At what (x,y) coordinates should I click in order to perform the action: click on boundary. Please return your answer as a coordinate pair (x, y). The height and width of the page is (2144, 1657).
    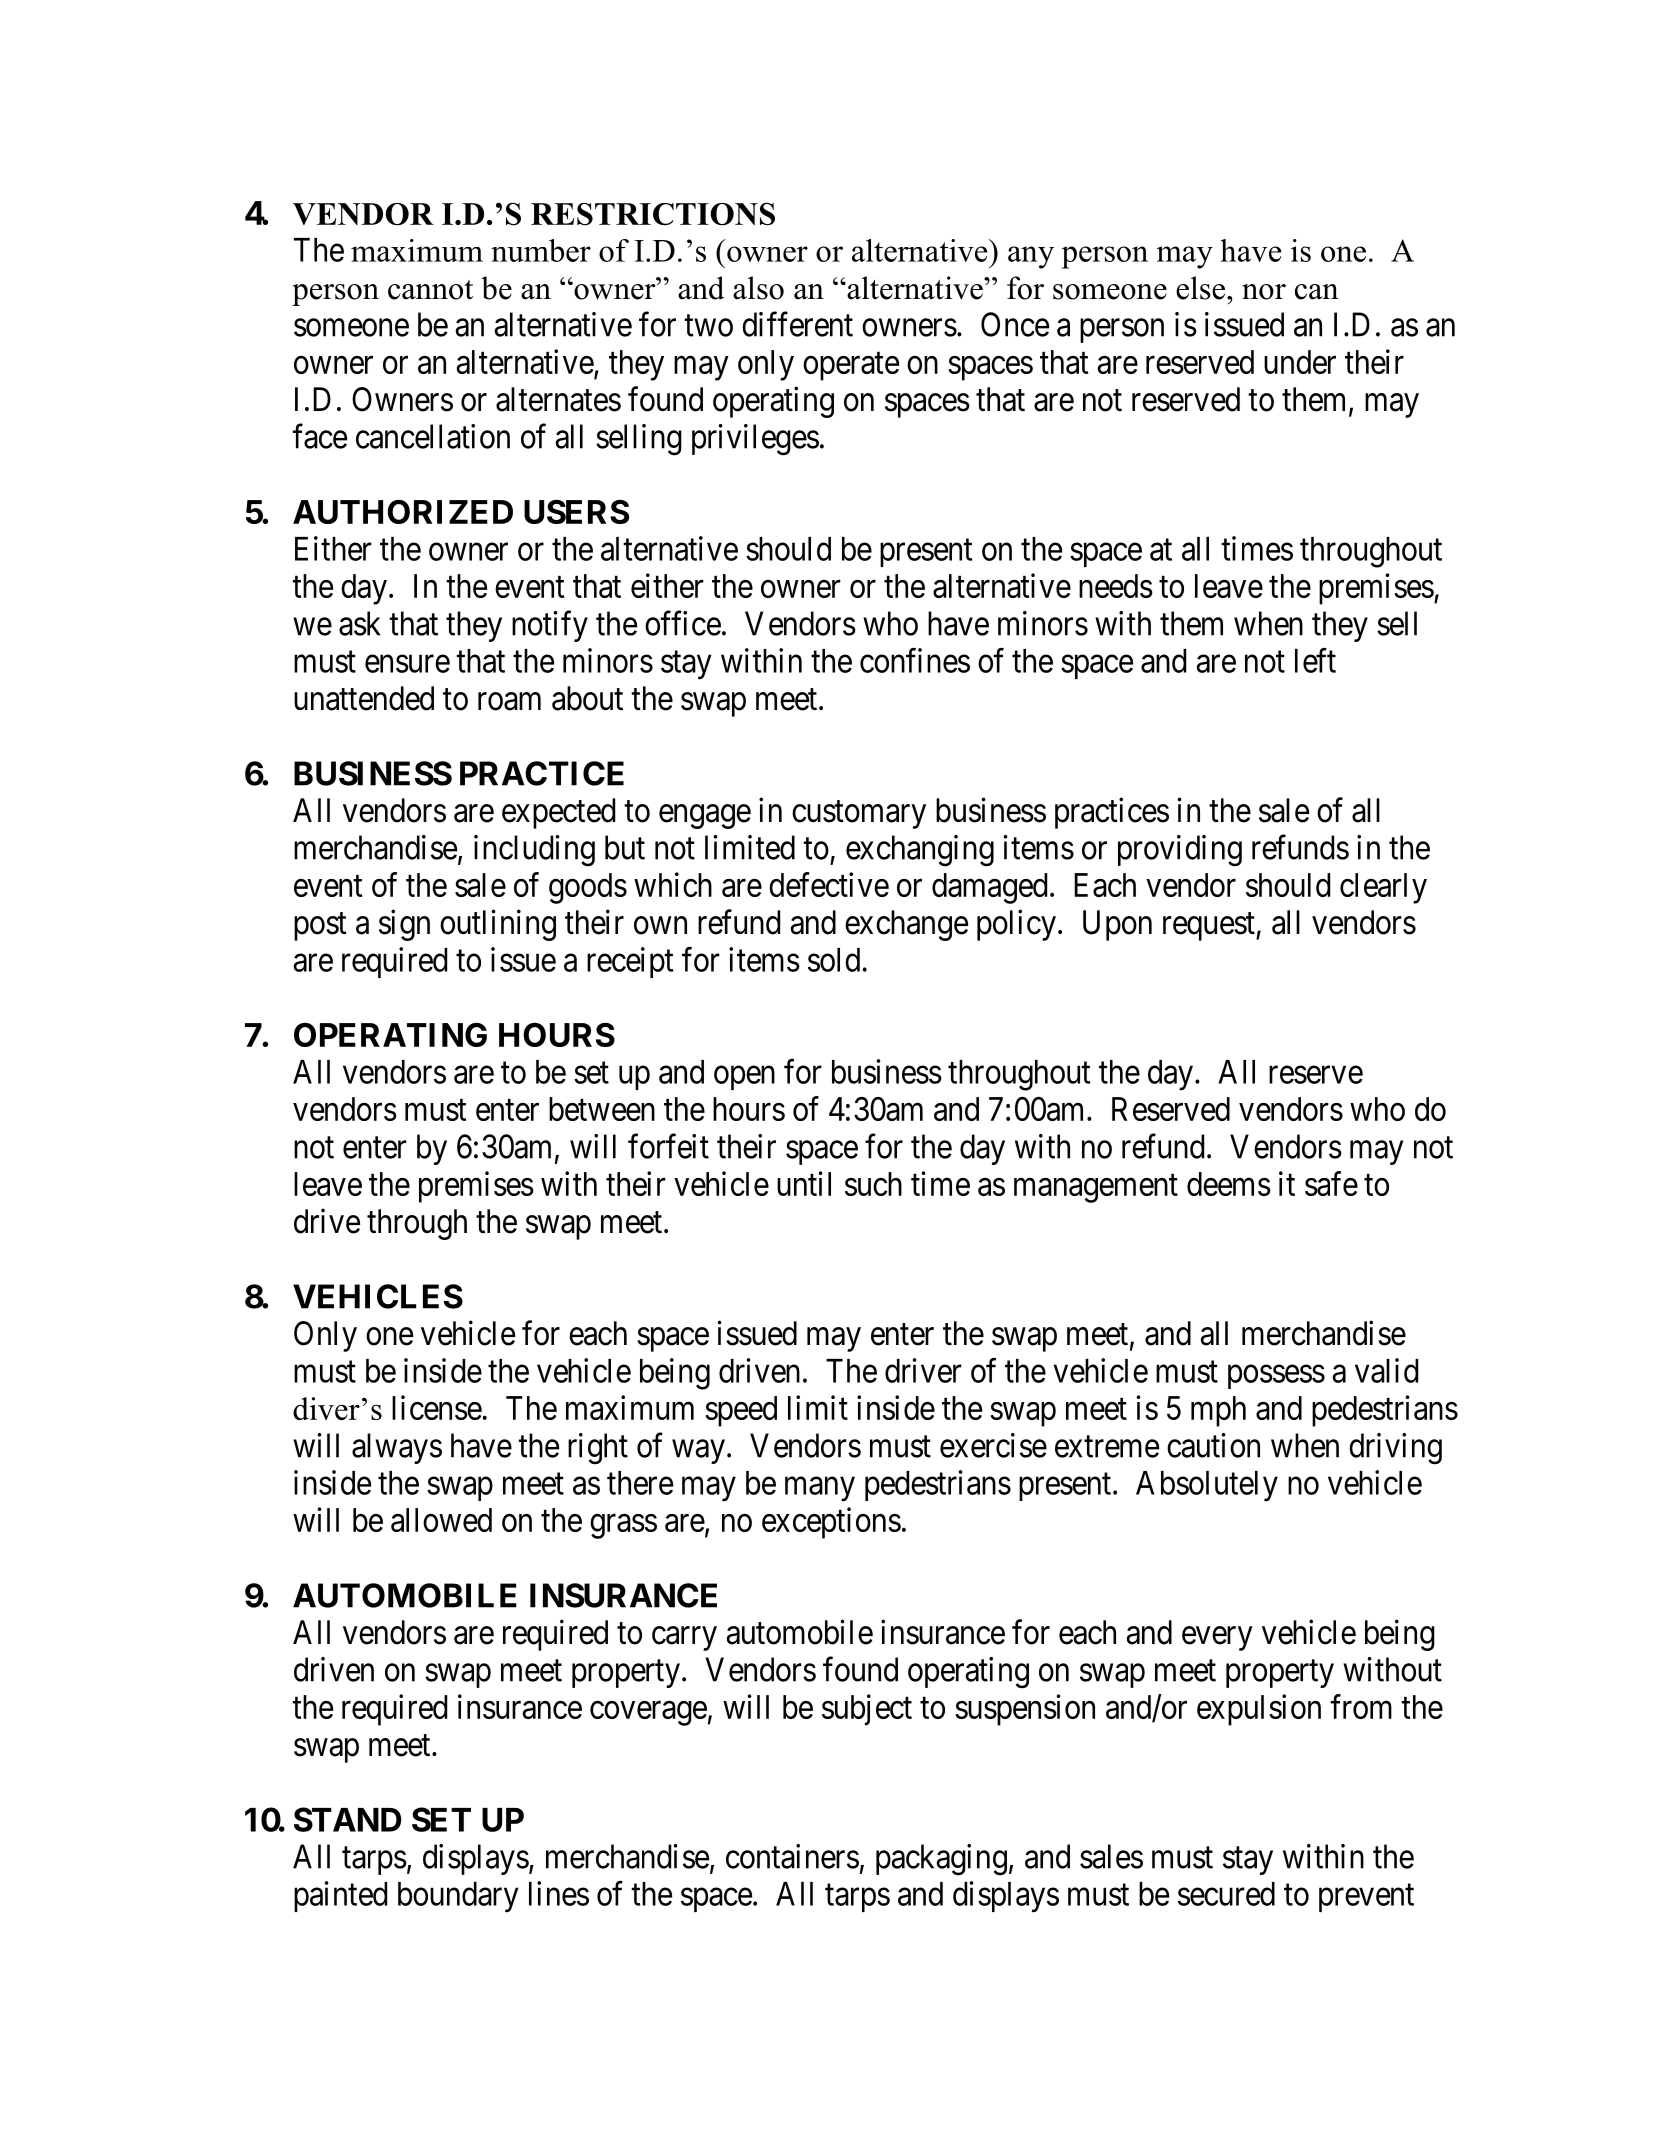
    Looking at the image, I should click on (458, 1897).
